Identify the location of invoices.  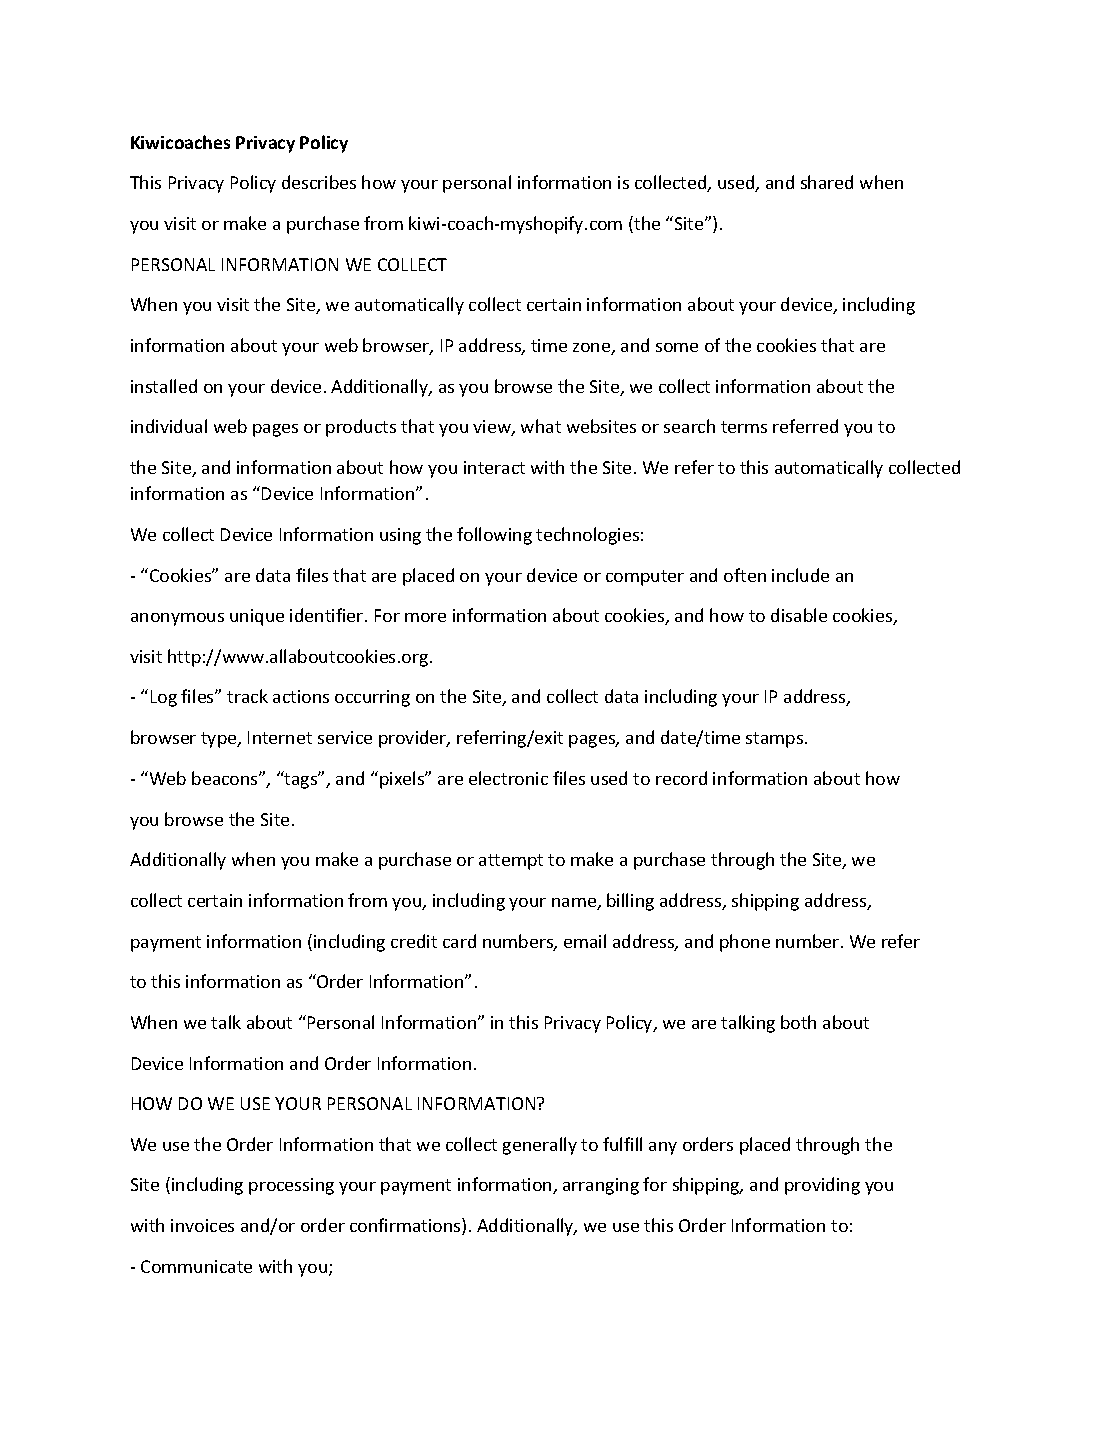
(202, 1225).
